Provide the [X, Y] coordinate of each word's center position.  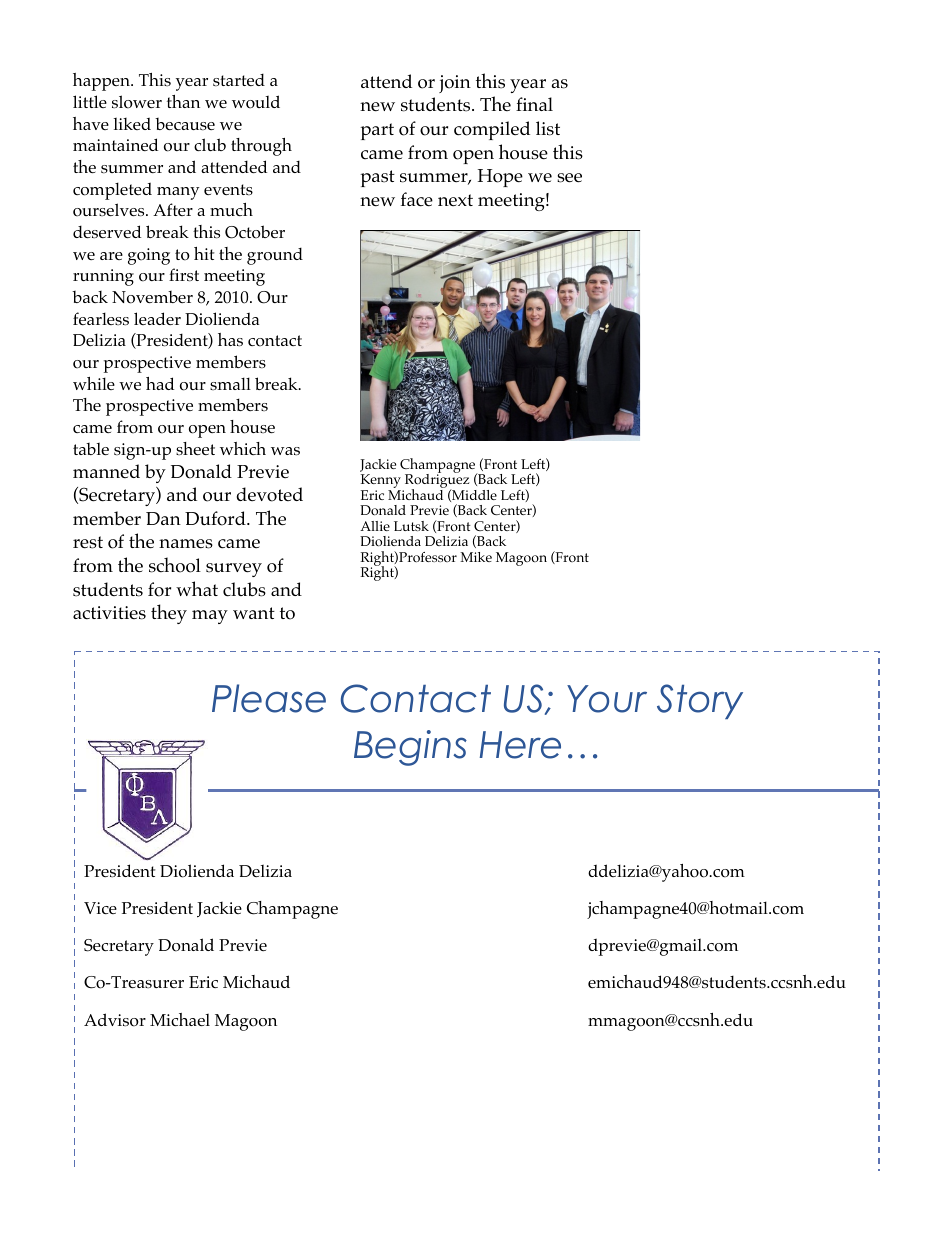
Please [269, 698]
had [160, 383]
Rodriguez [436, 481]
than [183, 101]
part [377, 131]
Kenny [381, 482]
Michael [180, 1019]
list [548, 128]
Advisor [115, 1020]
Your [607, 699]
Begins [410, 748]
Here [520, 745]
